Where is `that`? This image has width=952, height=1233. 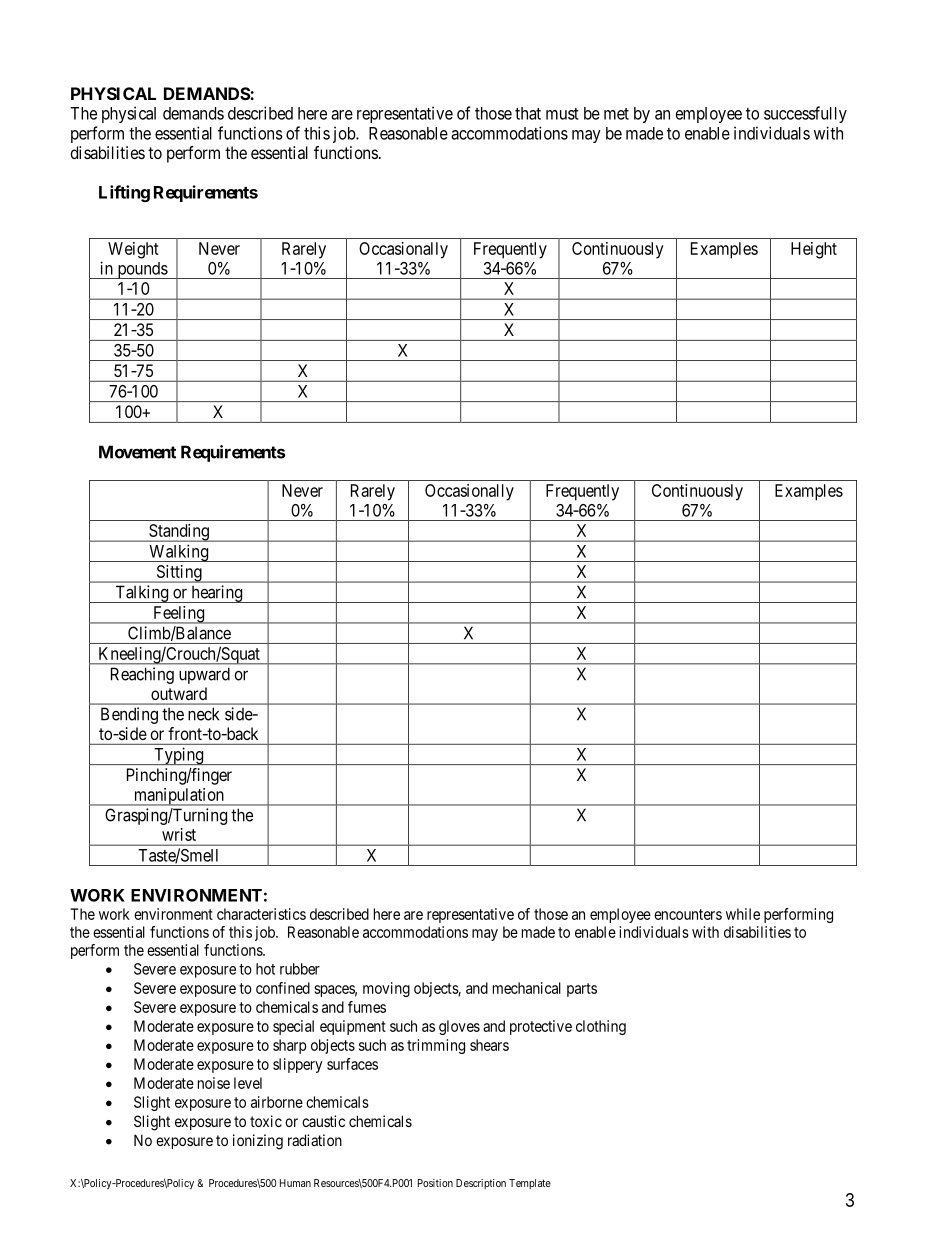
that is located at coordinates (528, 113).
